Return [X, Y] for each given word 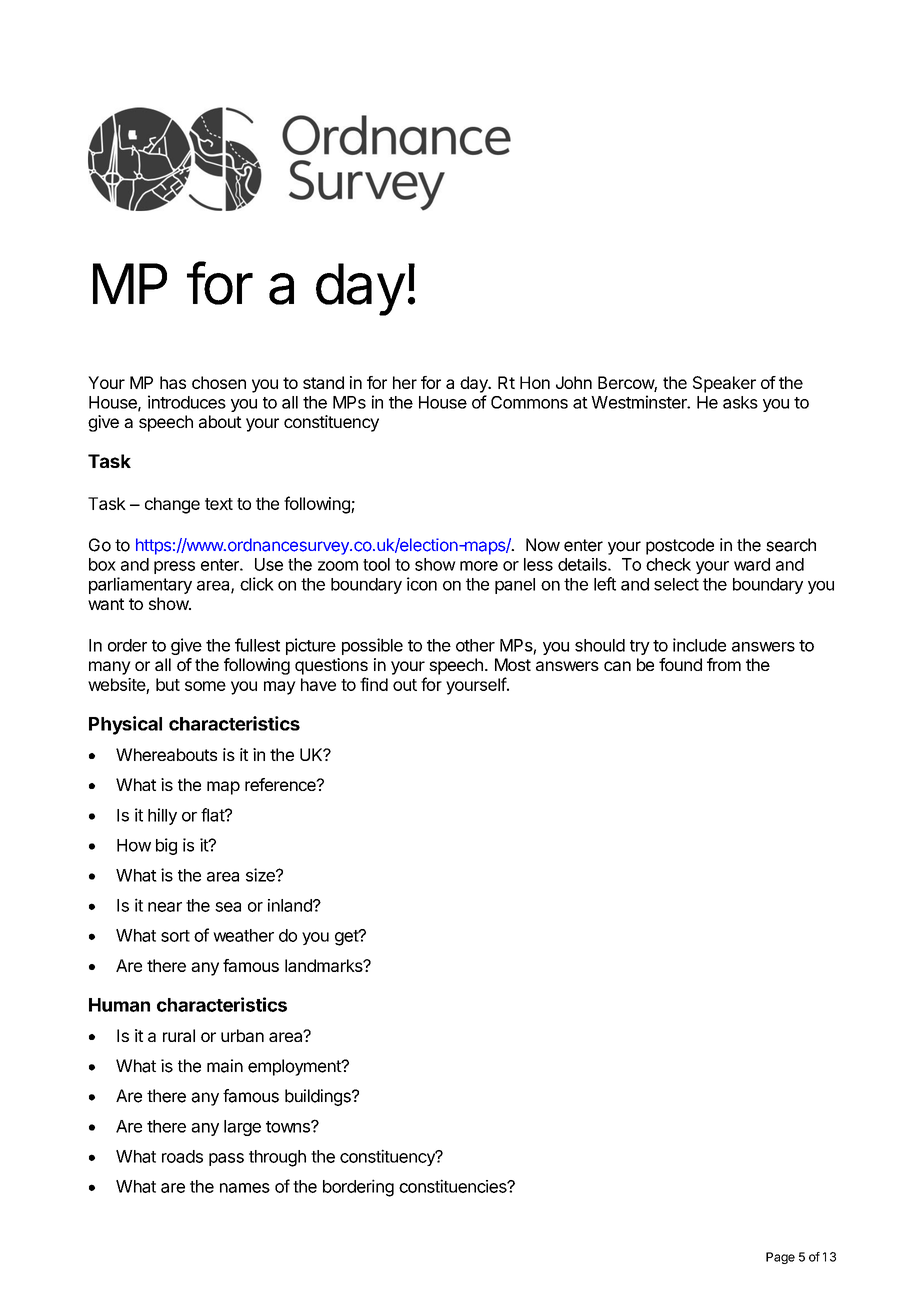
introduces [187, 402]
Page [780, 1258]
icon [422, 584]
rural [179, 1035]
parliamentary [140, 585]
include [699, 645]
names [245, 1188]
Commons [529, 402]
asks [740, 402]
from [724, 664]
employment [295, 1067]
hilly [162, 816]
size [261, 875]
